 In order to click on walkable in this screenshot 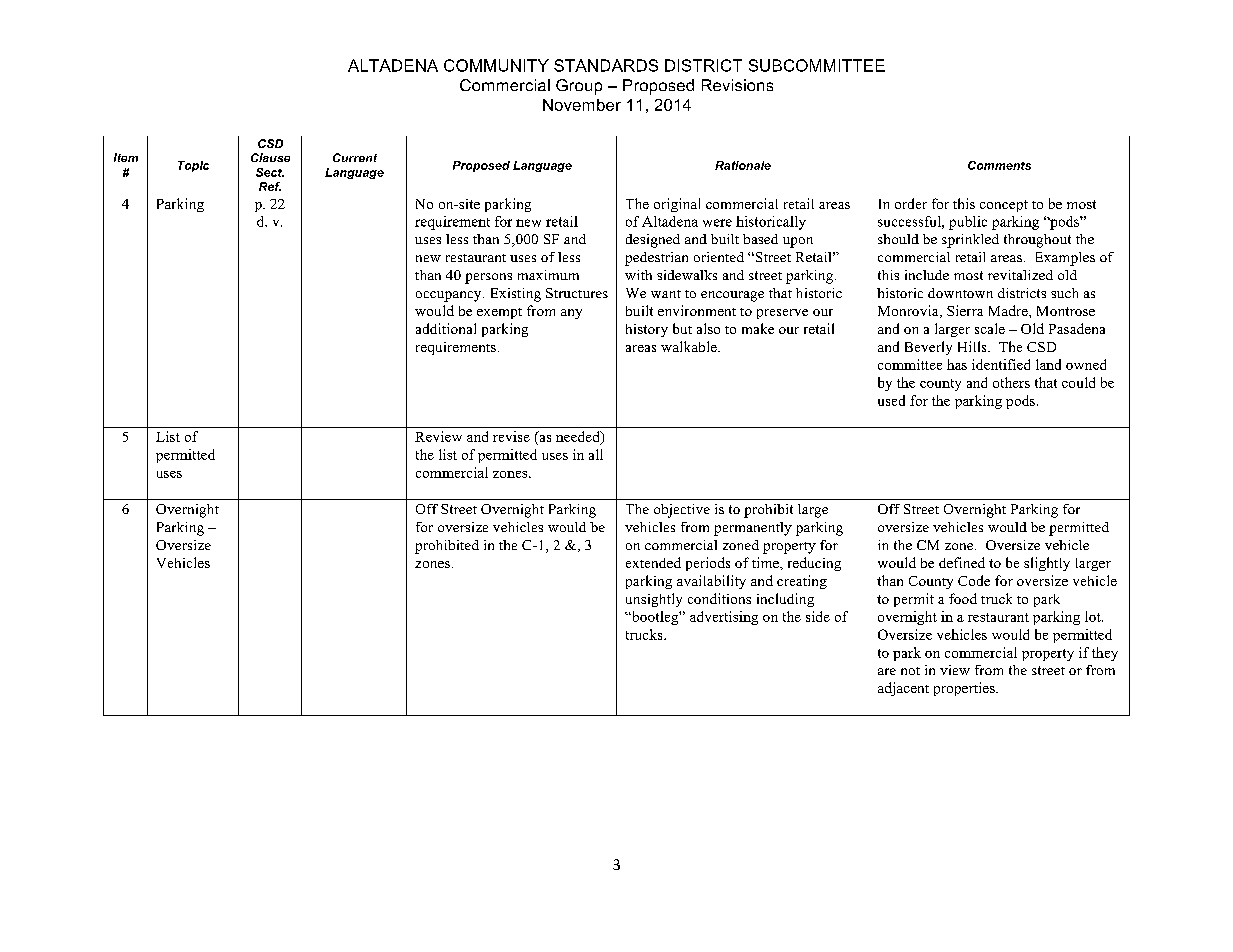, I will do `click(690, 346)`.
